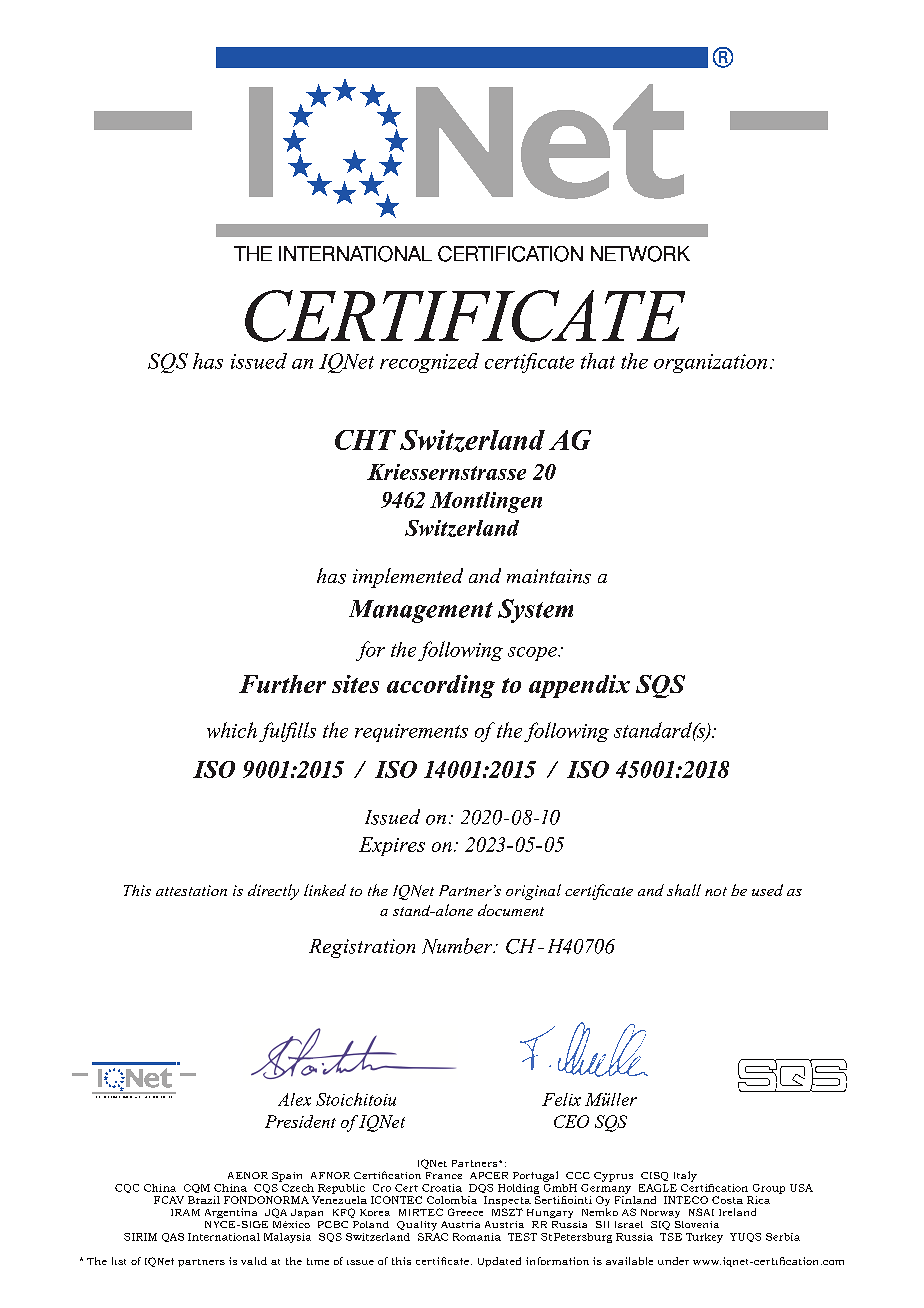 This document has height=1308, width=924. I want to click on that, so click(598, 361).
